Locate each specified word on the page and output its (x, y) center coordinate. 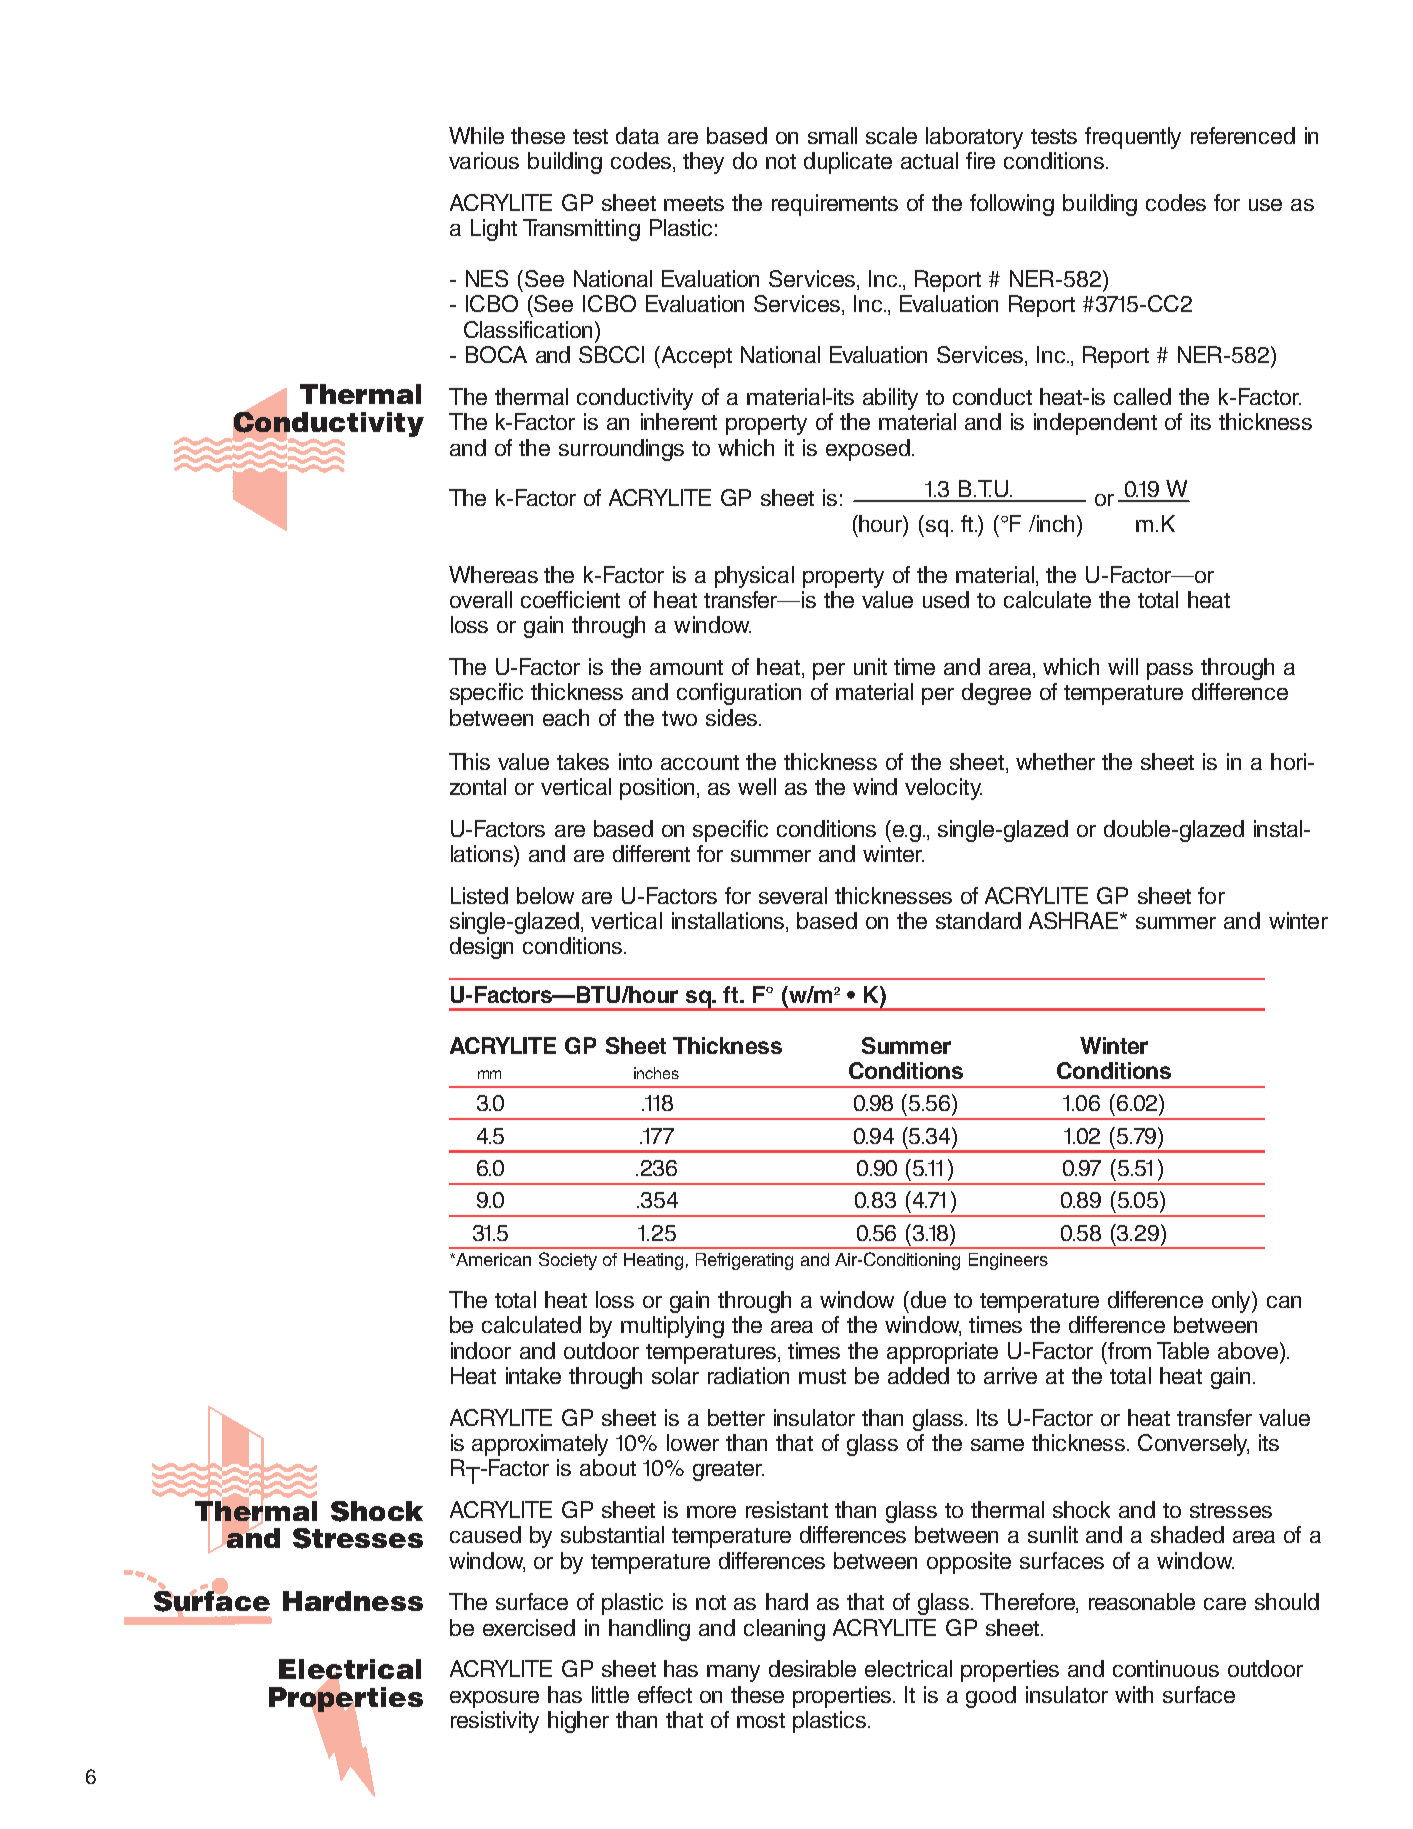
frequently (1133, 138)
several (793, 895)
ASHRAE (1075, 920)
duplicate (848, 163)
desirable (812, 1668)
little (610, 1694)
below (545, 895)
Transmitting (581, 230)
